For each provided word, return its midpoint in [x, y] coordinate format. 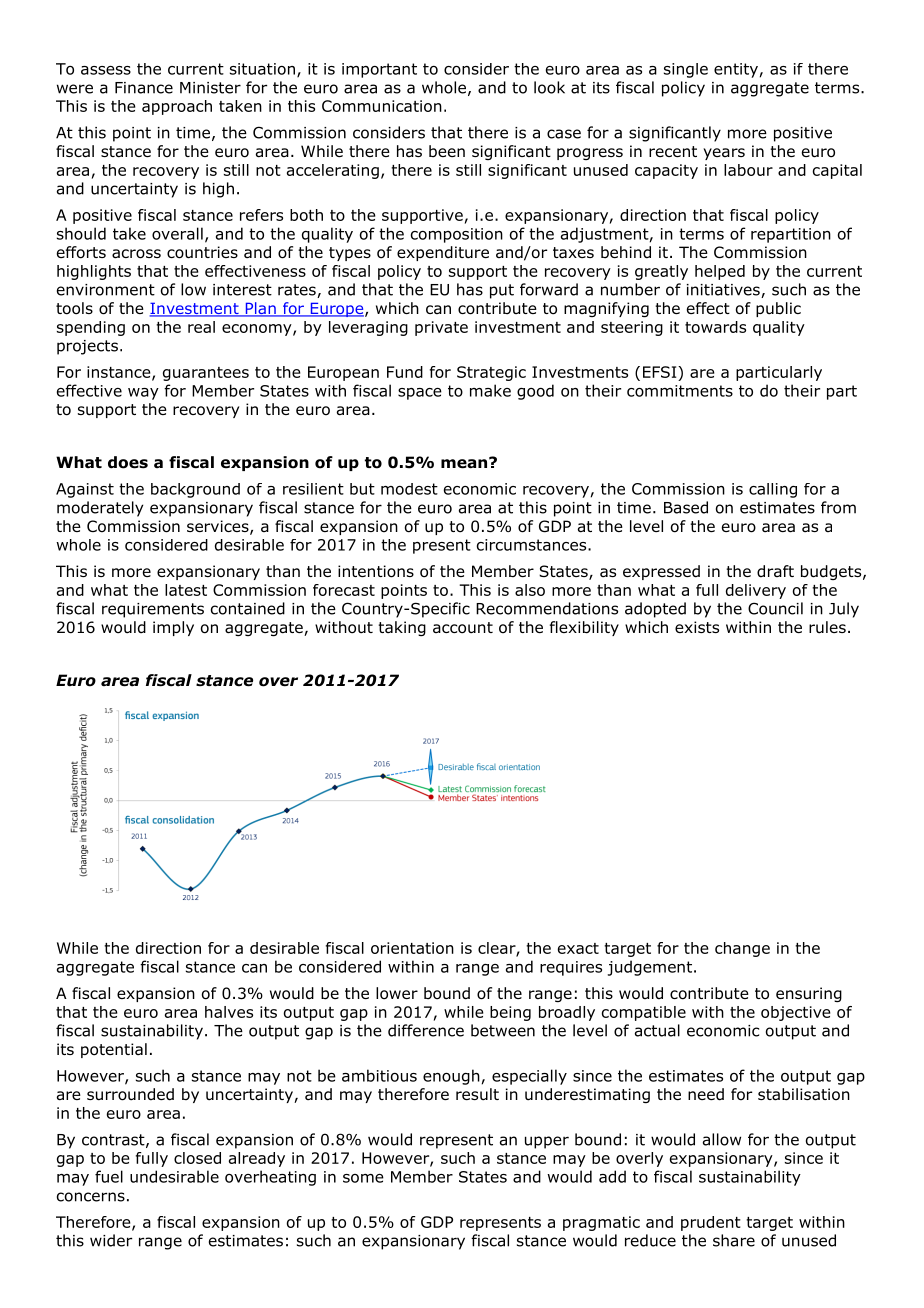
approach [177, 107]
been [447, 151]
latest [186, 590]
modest [409, 489]
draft [775, 571]
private [441, 328]
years [724, 154]
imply [173, 628]
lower [397, 993]
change [742, 949]
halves [229, 1012]
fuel [109, 1176]
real [201, 327]
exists [697, 627]
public [778, 309]
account [463, 628]
